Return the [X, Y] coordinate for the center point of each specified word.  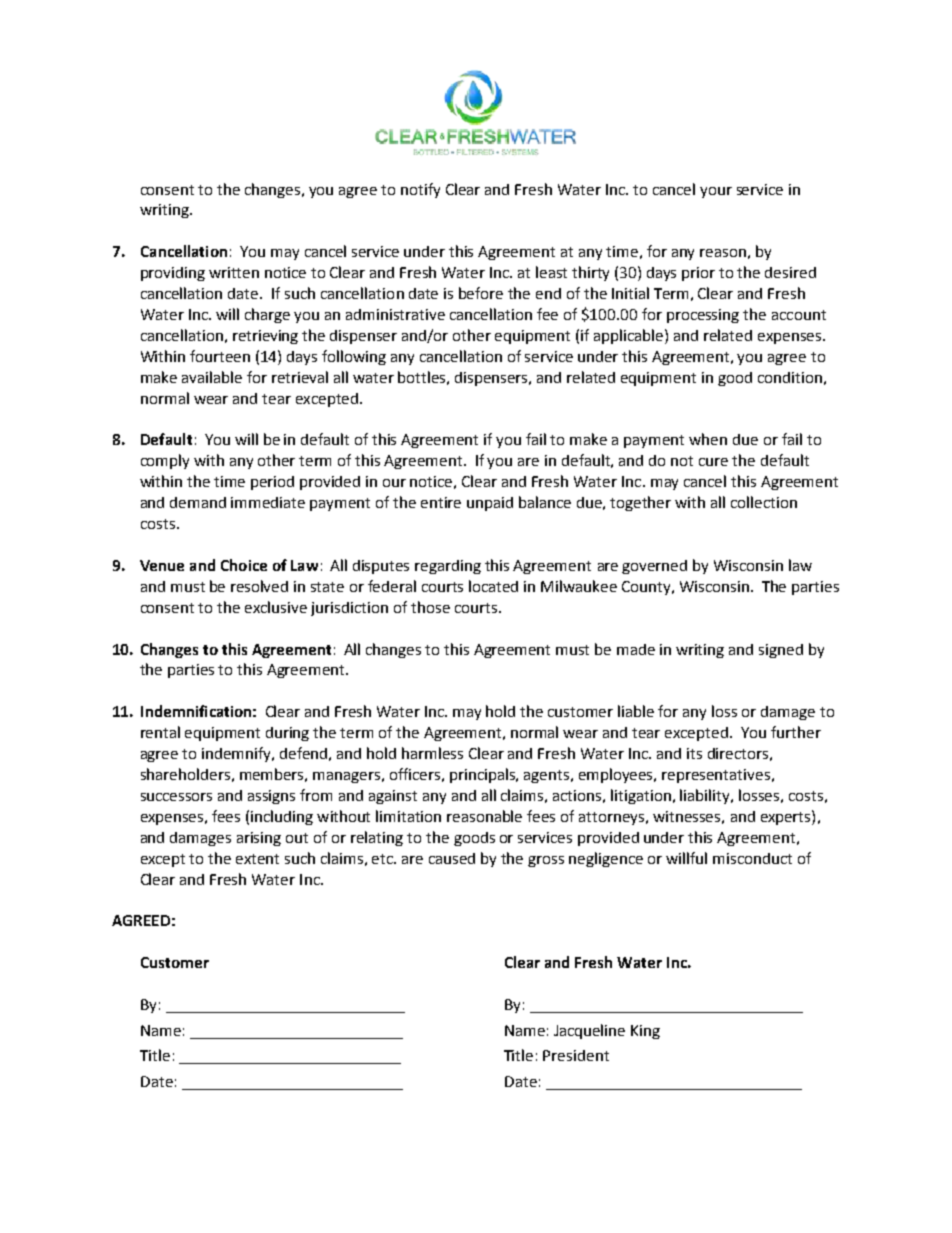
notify [420, 190]
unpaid [490, 504]
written [234, 272]
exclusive [276, 607]
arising [259, 839]
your [716, 192]
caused [452, 858]
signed [781, 651]
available [212, 377]
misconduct [752, 858]
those [430, 607]
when [708, 439]
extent [257, 859]
